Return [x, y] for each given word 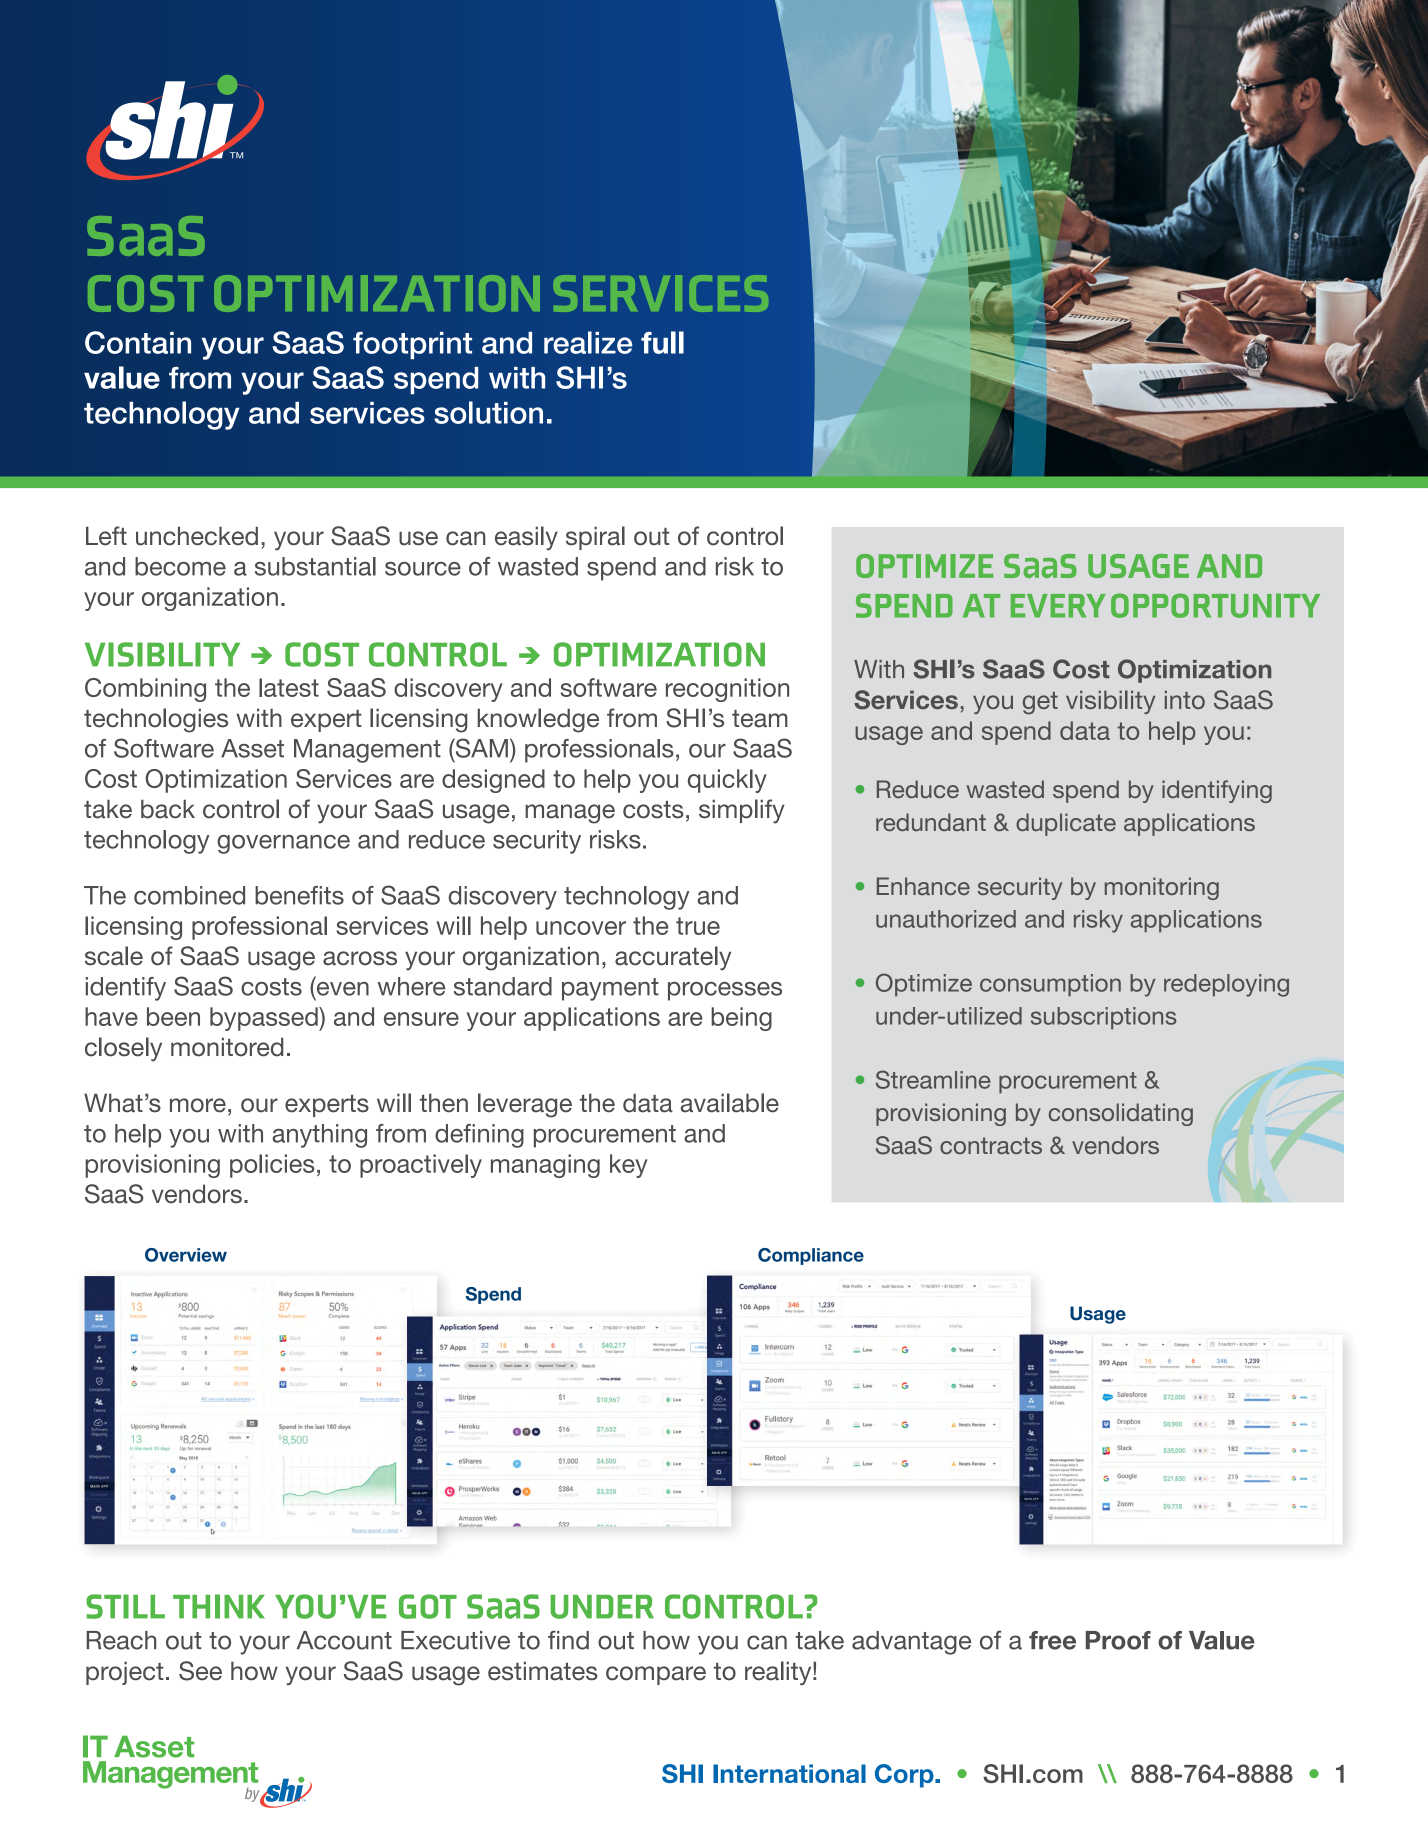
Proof [1118, 1640]
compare [656, 1675]
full [662, 342]
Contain [138, 342]
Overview [186, 1255]
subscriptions [1103, 1018]
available [730, 1103]
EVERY [1058, 606]
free [1052, 1640]
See [200, 1671]
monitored [227, 1047]
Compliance [811, 1256]
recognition [727, 690]
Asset [252, 748]
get [1040, 703]
